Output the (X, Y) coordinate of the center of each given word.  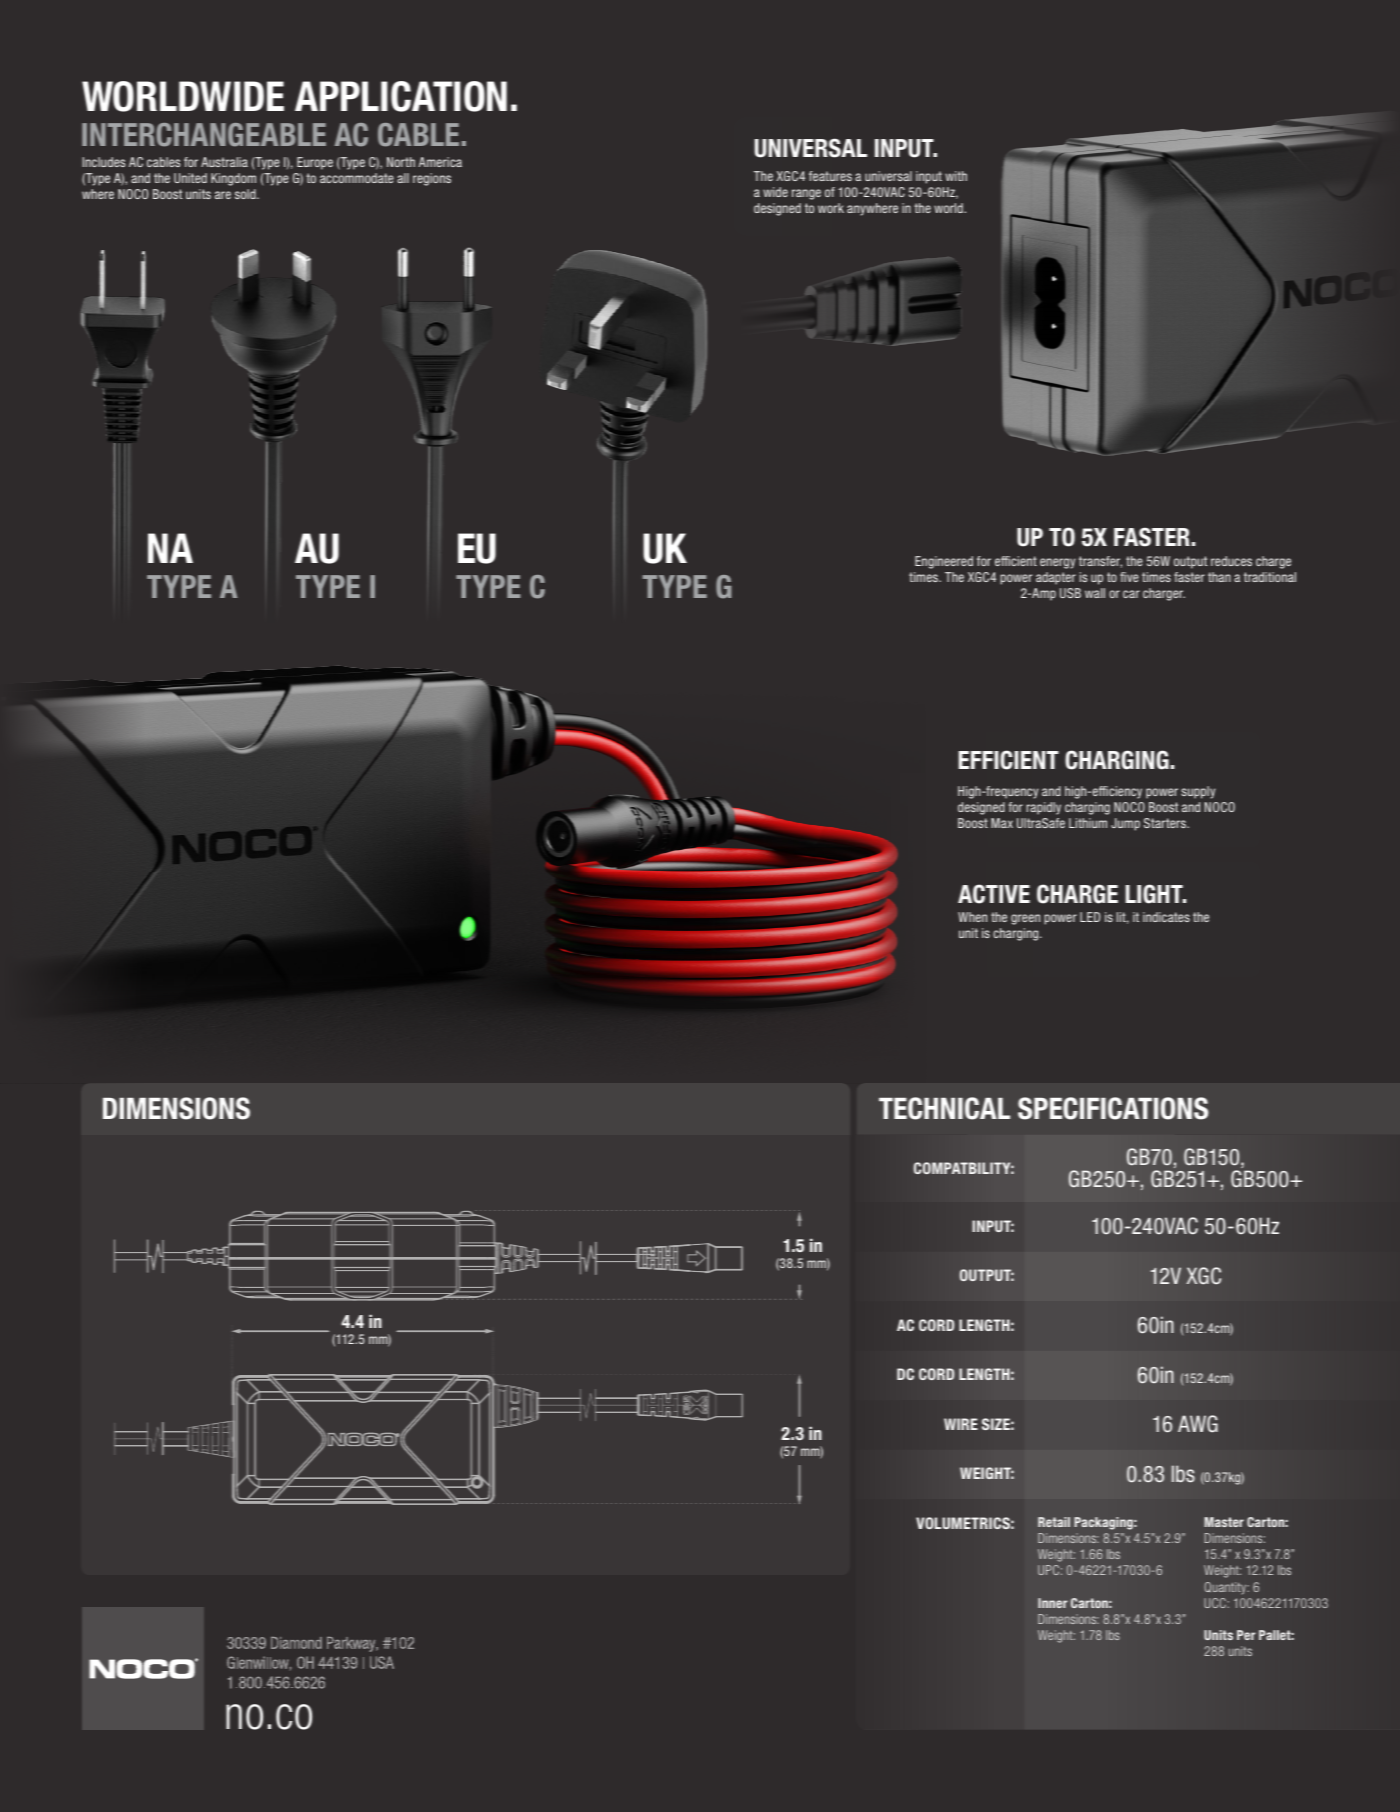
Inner (1052, 1603)
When (972, 917)
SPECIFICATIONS (1113, 1108)
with (956, 176)
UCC (1216, 1603)
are (223, 195)
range (806, 194)
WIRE (961, 1424)
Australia (224, 162)
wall (1095, 593)
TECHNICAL (944, 1108)
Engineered (944, 562)
